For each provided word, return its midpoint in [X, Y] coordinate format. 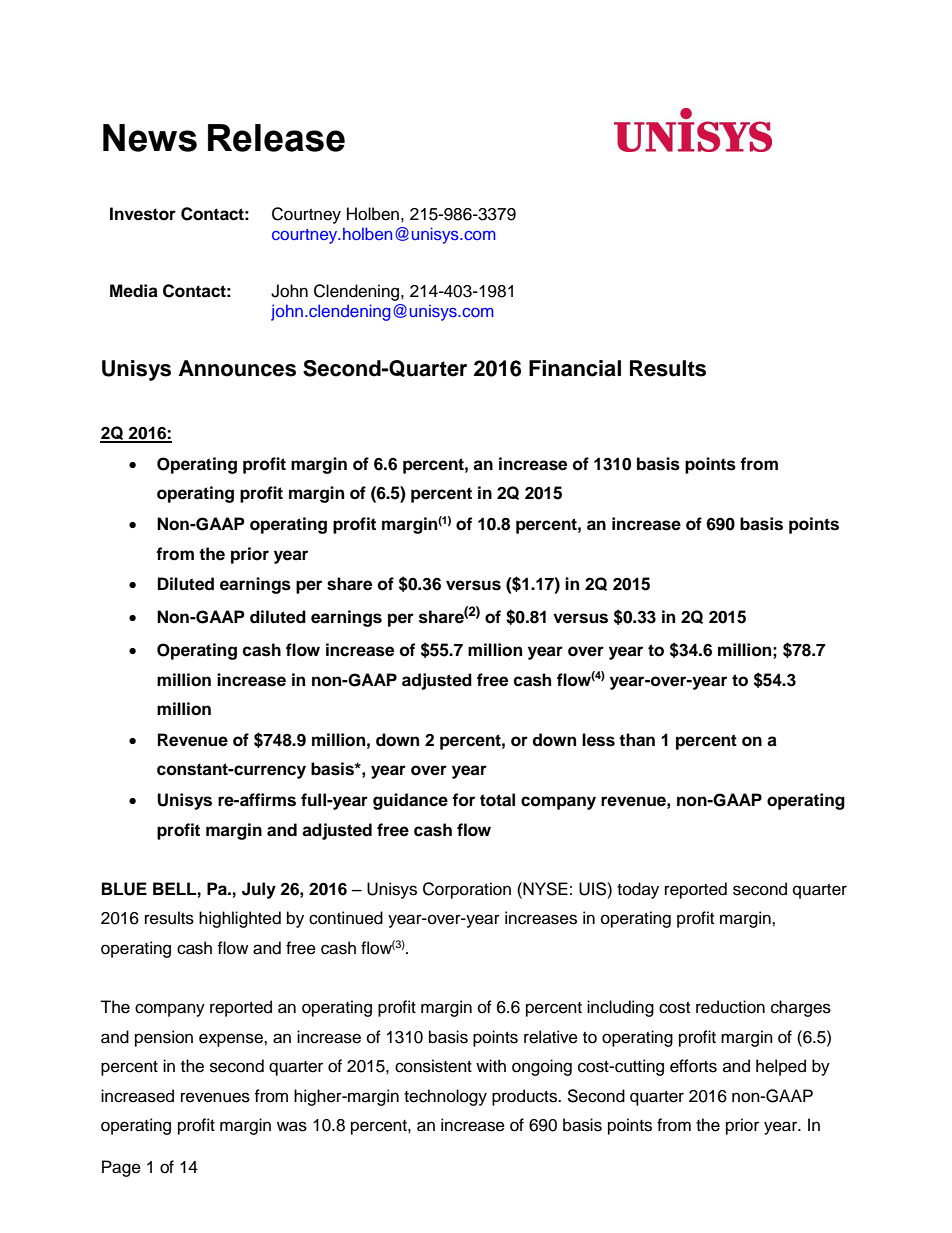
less [598, 740]
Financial [575, 368]
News [150, 138]
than [637, 740]
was [292, 1126]
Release [276, 138]
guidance [410, 801]
